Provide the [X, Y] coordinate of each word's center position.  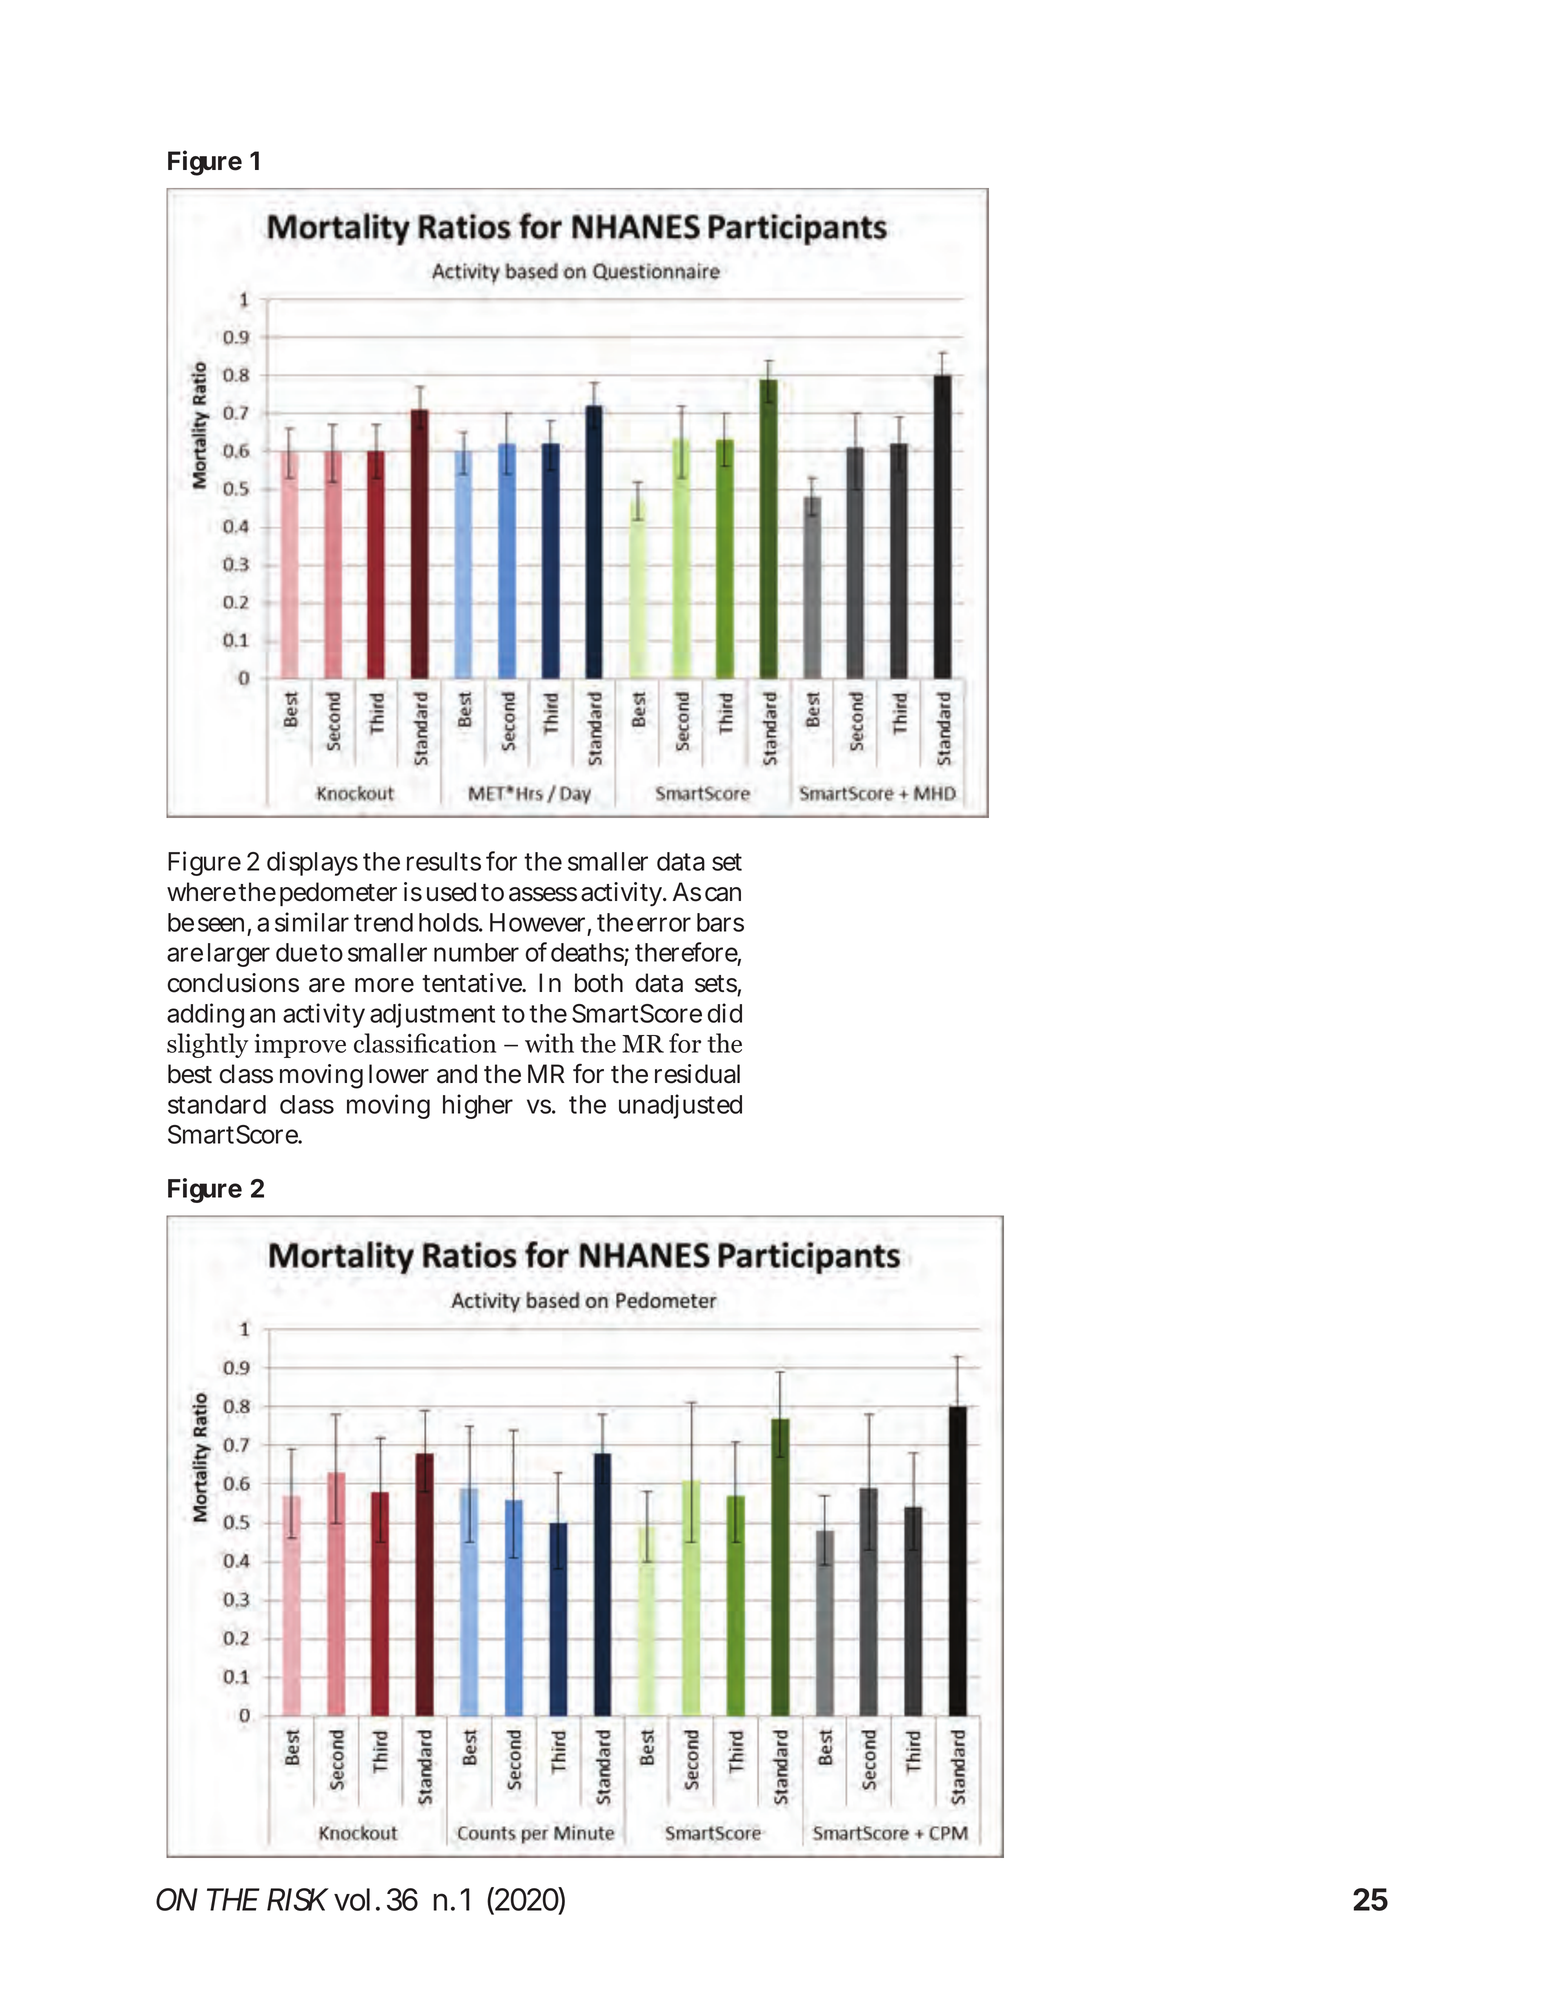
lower [399, 1074]
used [451, 892]
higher [478, 1106]
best [190, 1074]
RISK [297, 1899]
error [664, 924]
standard [217, 1104]
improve [300, 1046]
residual [697, 1074]
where [201, 892]
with [549, 1043]
